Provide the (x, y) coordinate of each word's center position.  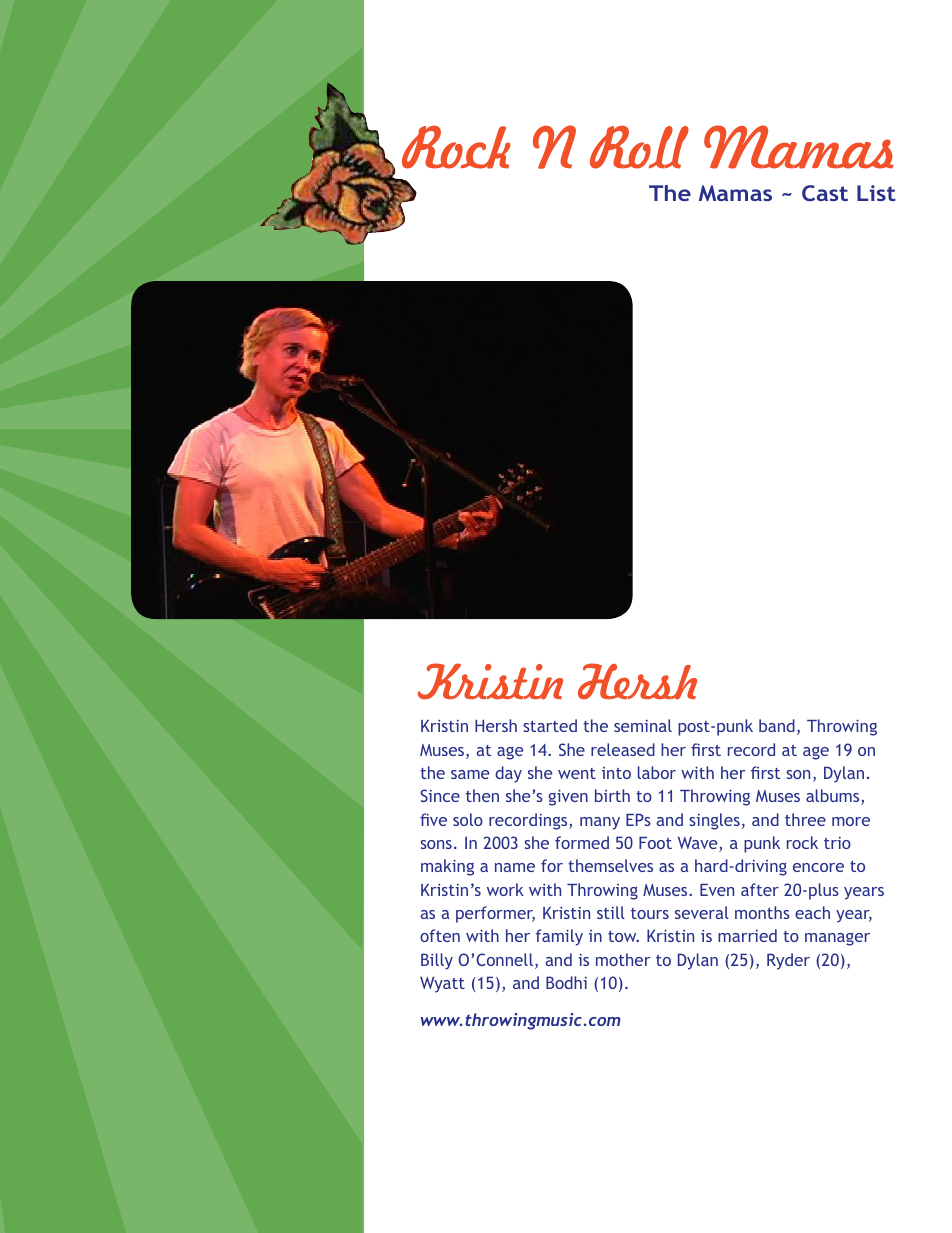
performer (495, 914)
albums (834, 797)
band (777, 725)
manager (837, 939)
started (550, 725)
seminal (643, 725)
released (623, 749)
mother (623, 959)
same (470, 774)
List (876, 193)
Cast (825, 193)
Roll (639, 147)
